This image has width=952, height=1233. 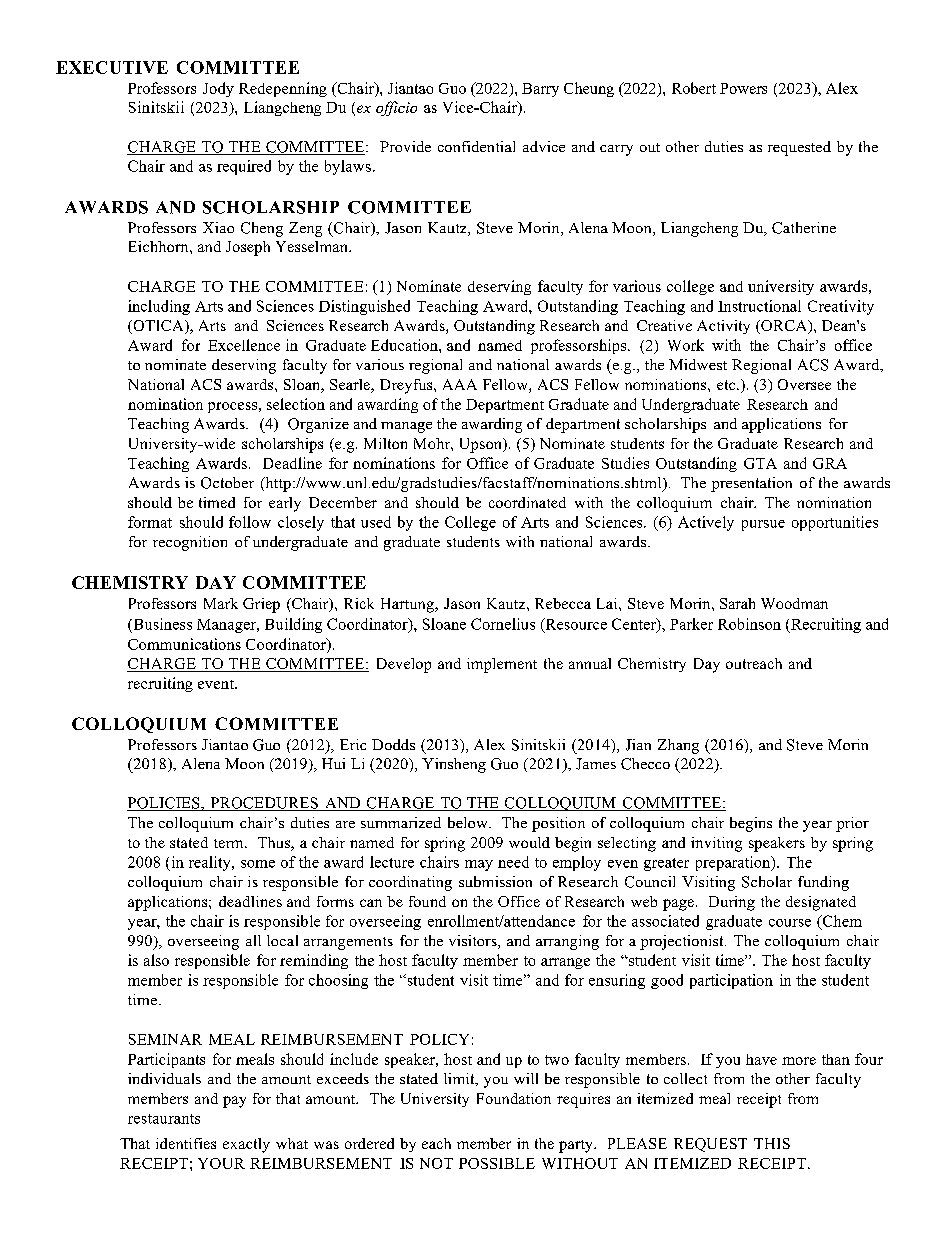 I want to click on Powers, so click(x=743, y=88).
